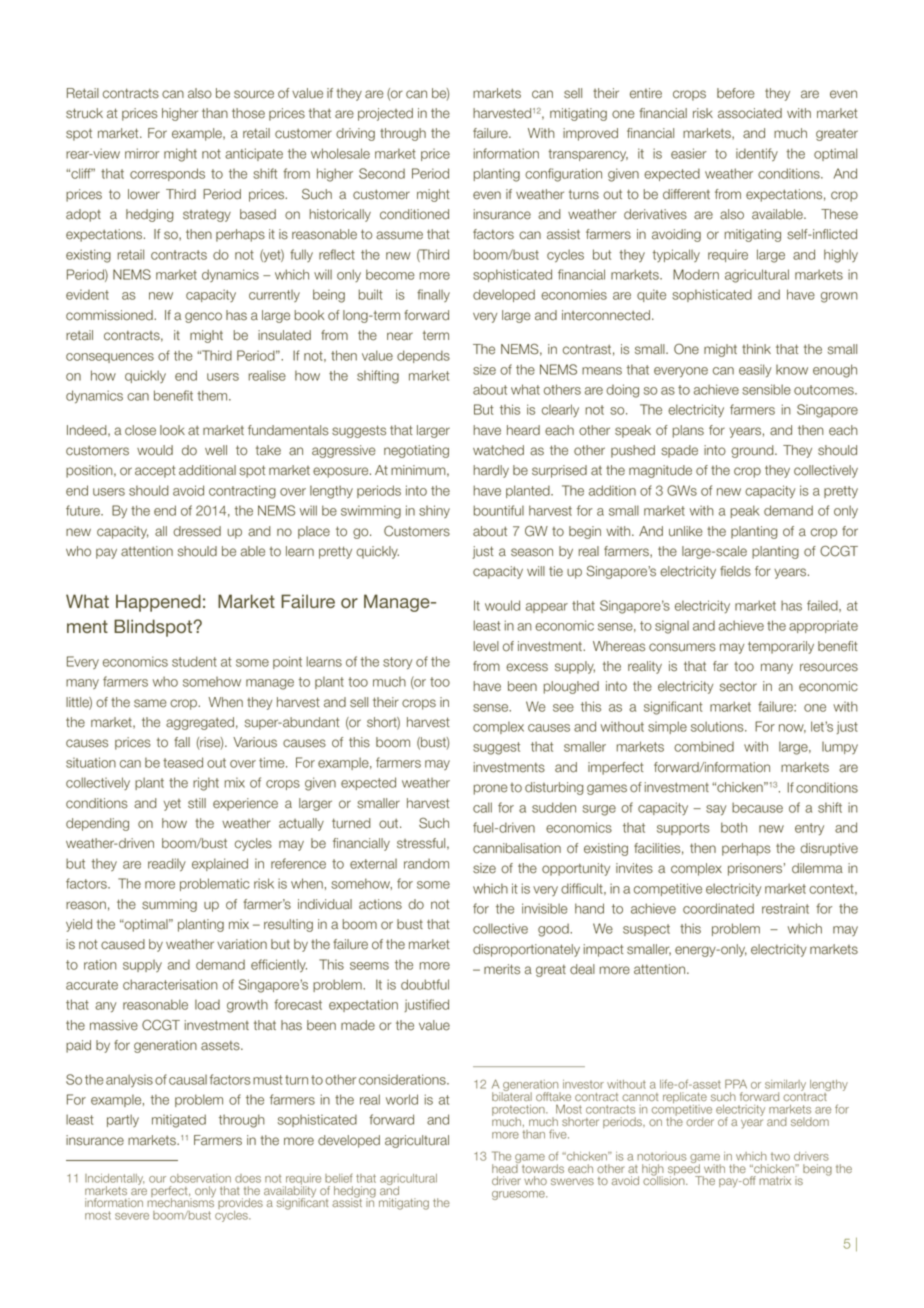 Image resolution: width=924 pixels, height=1308 pixels. What do you see at coordinates (167, 174) in the page?
I see `corresponds` at bounding box center [167, 174].
